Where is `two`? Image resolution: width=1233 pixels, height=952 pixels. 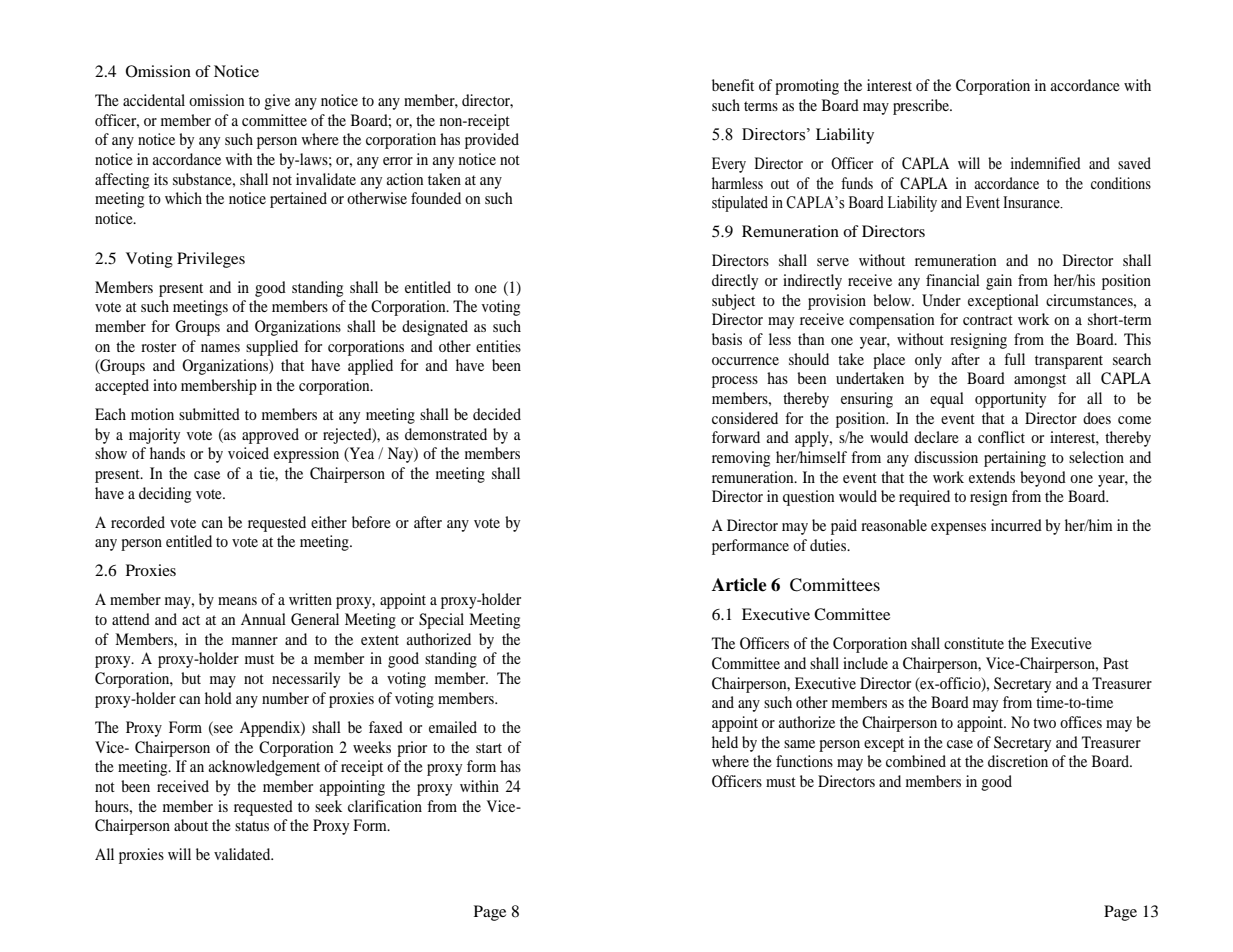 two is located at coordinates (1044, 723).
